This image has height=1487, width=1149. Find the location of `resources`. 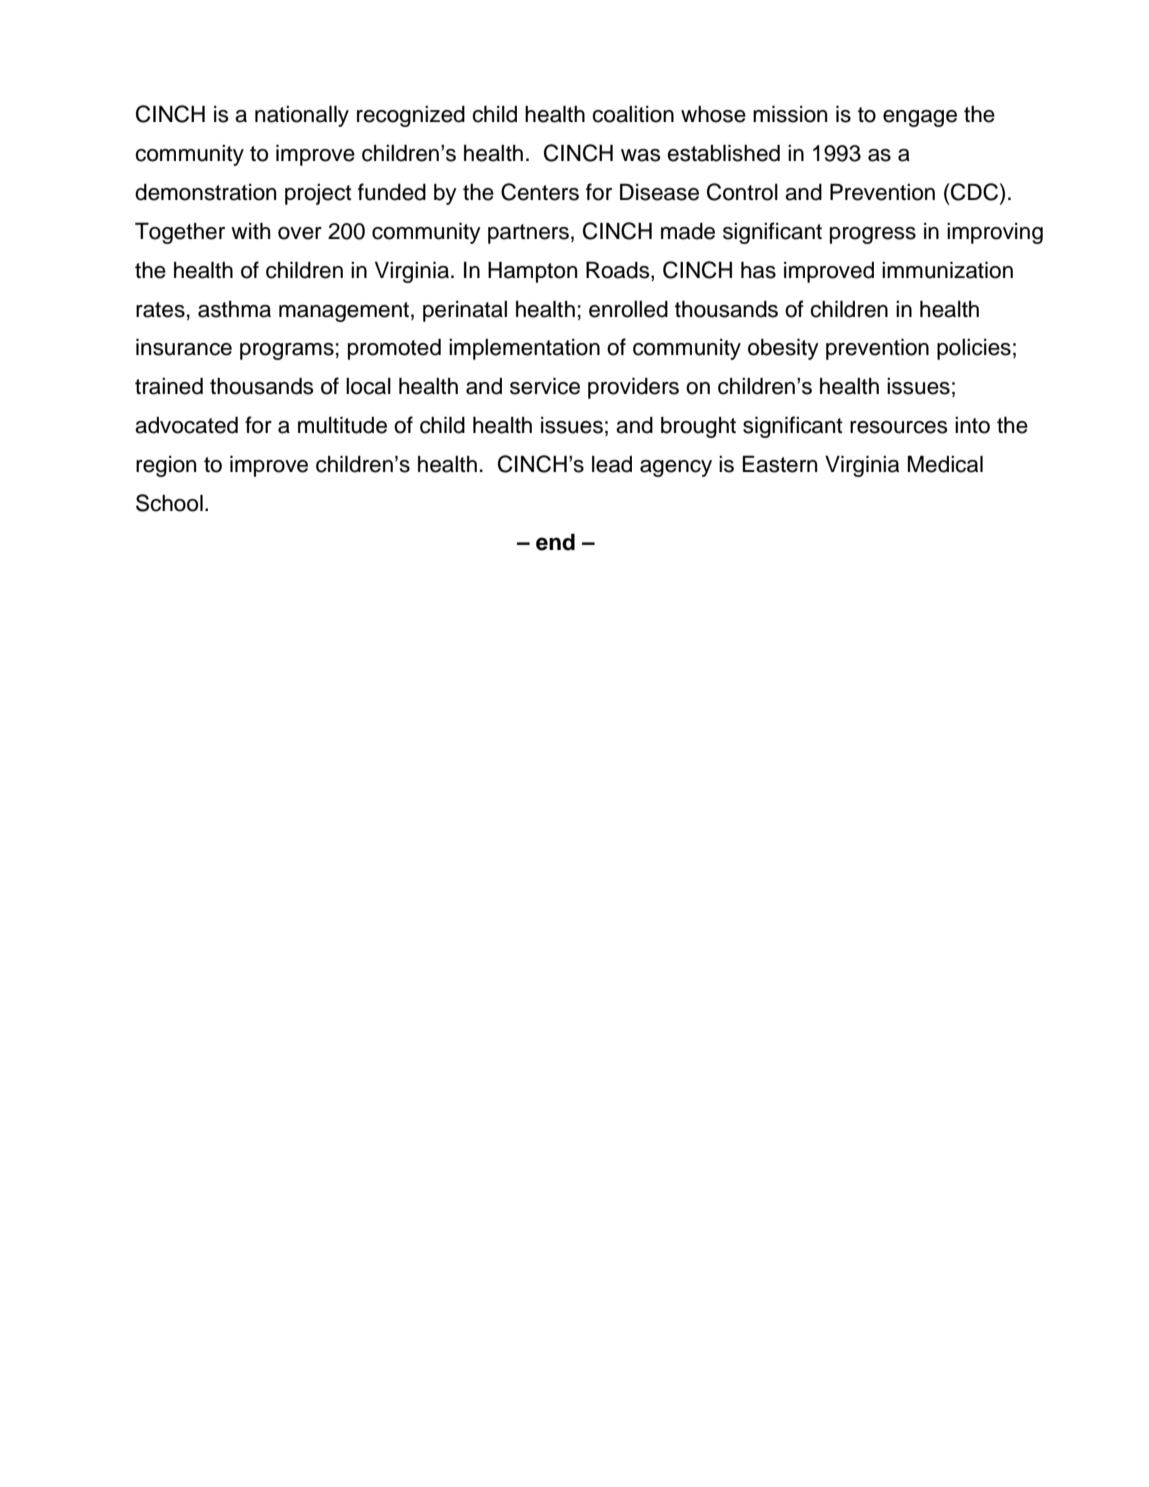

resources is located at coordinates (899, 427).
